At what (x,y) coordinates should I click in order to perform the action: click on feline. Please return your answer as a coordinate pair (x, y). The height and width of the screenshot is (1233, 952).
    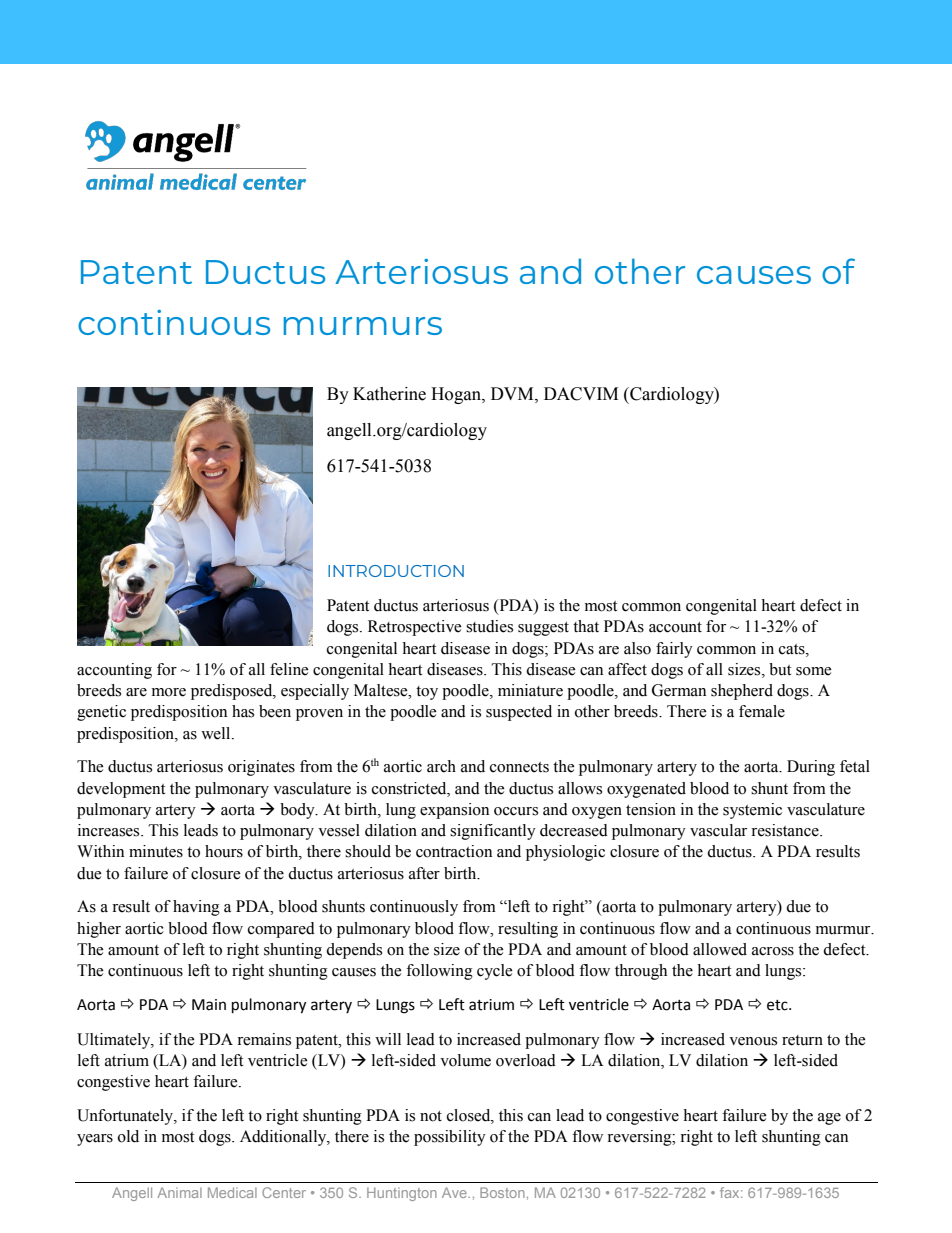
    Looking at the image, I should click on (289, 669).
